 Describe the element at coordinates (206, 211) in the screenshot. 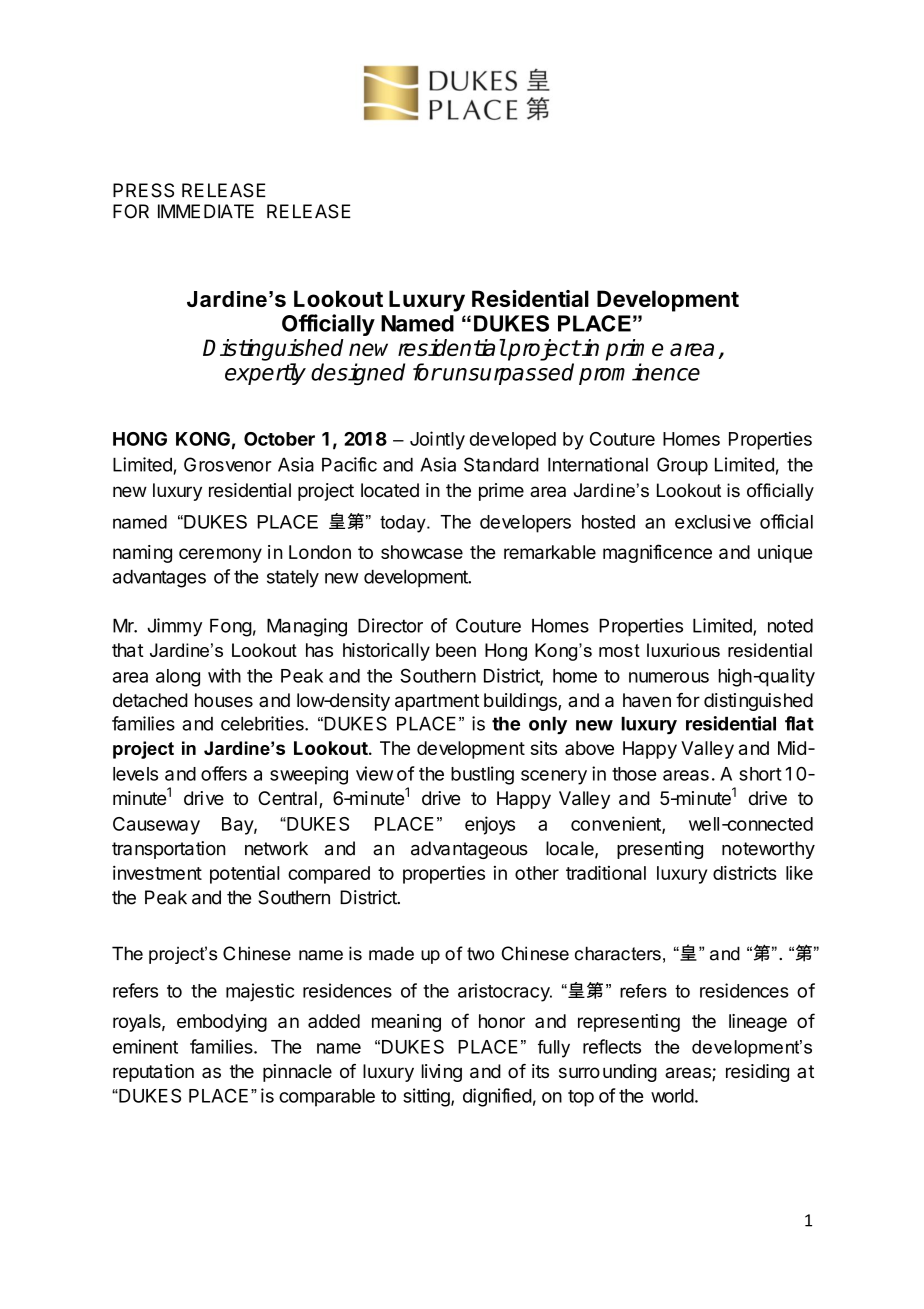

I see `IMMEDIATE` at that location.
